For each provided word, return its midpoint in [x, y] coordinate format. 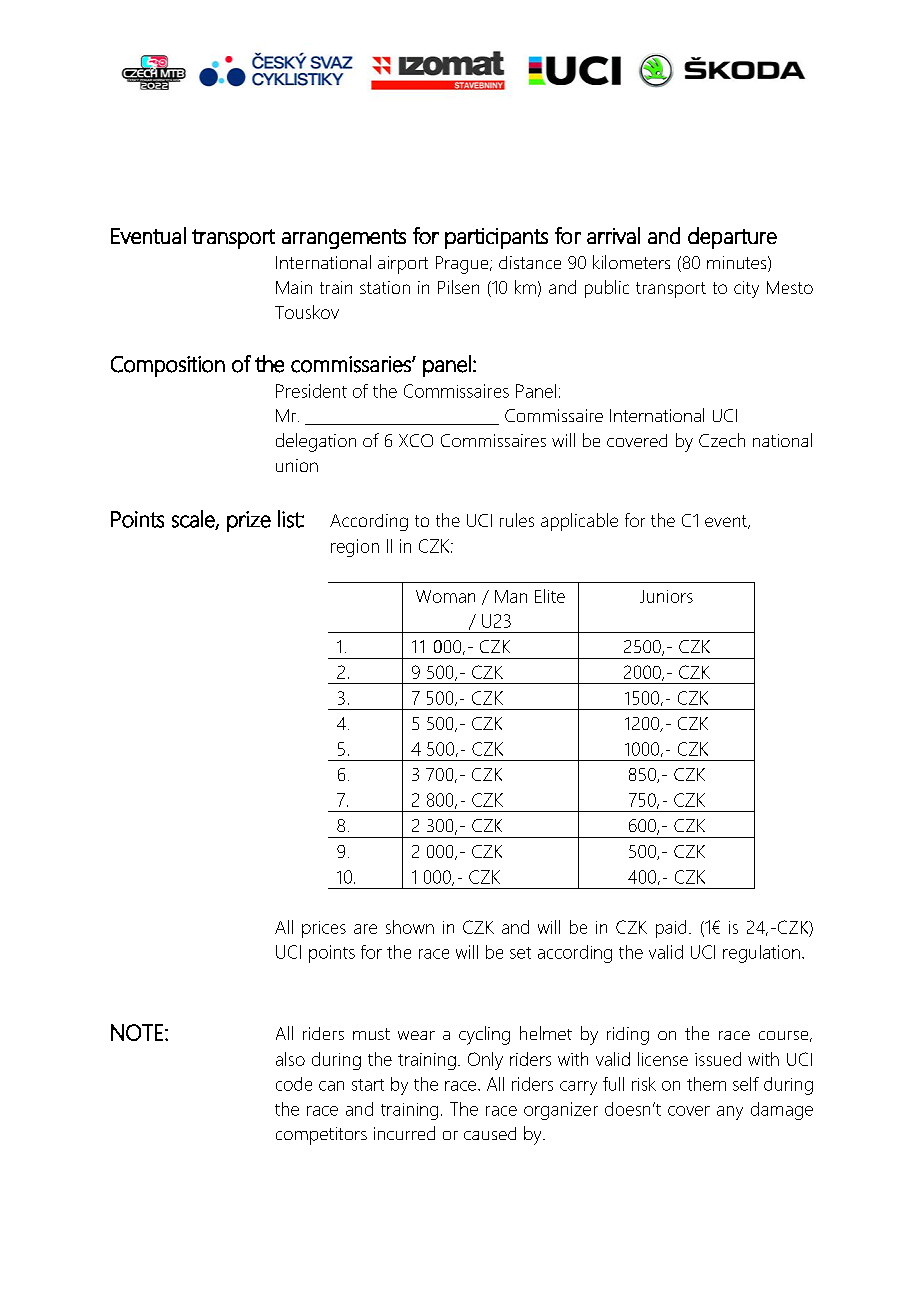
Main [294, 287]
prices [324, 929]
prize [249, 521]
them [706, 1084]
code [294, 1084]
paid [671, 929]
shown [410, 927]
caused [490, 1133]
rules [517, 520]
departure [732, 238]
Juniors [666, 596]
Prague [463, 265]
